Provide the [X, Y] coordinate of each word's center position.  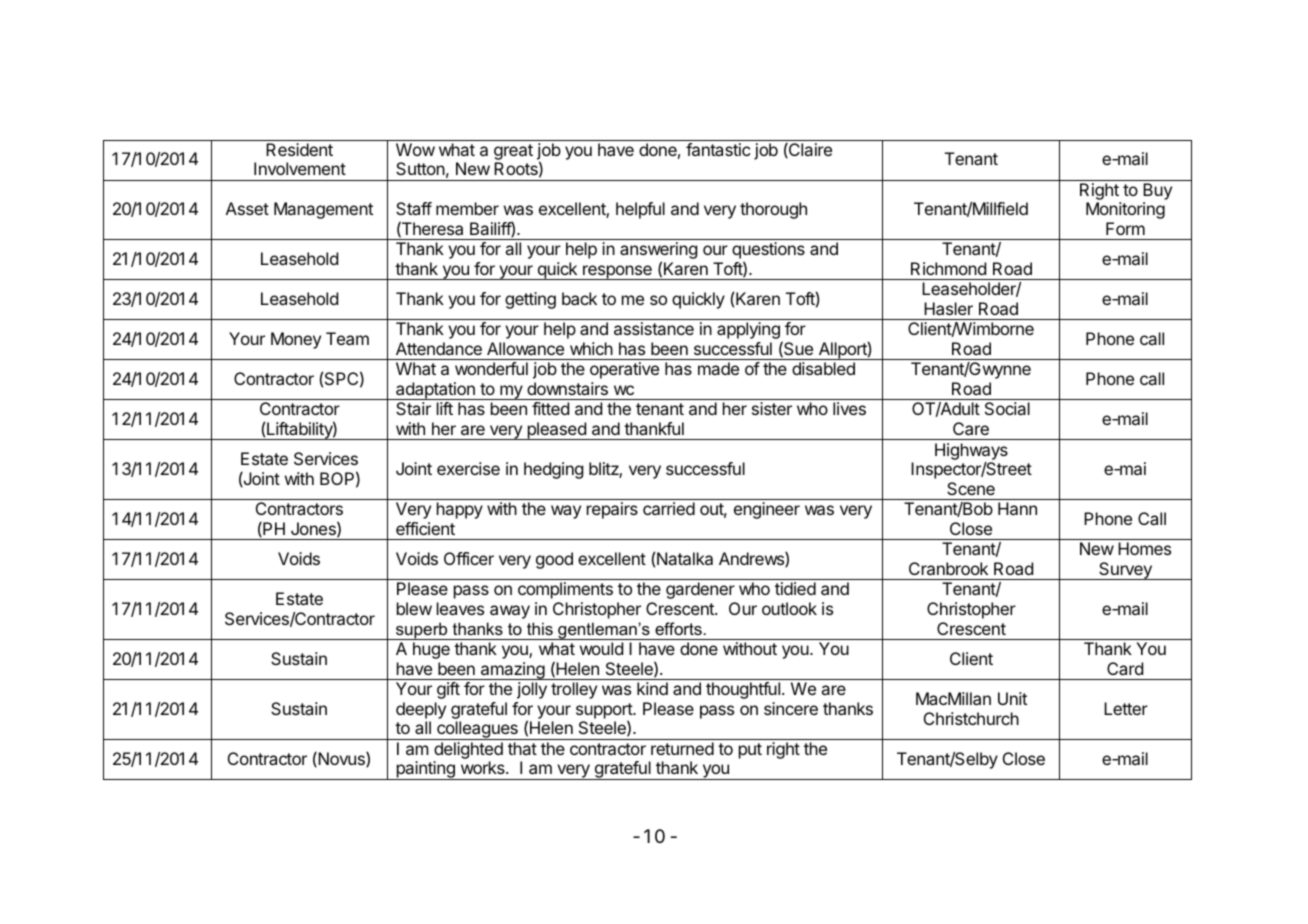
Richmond [948, 268]
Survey [1125, 571]
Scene [971, 488]
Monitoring [1125, 210]
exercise [468, 468]
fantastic [718, 149]
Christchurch [971, 718]
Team [347, 338]
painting [425, 770]
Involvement [300, 168]
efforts [678, 628]
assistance [654, 328]
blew [414, 608]
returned [682, 748]
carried [669, 508]
